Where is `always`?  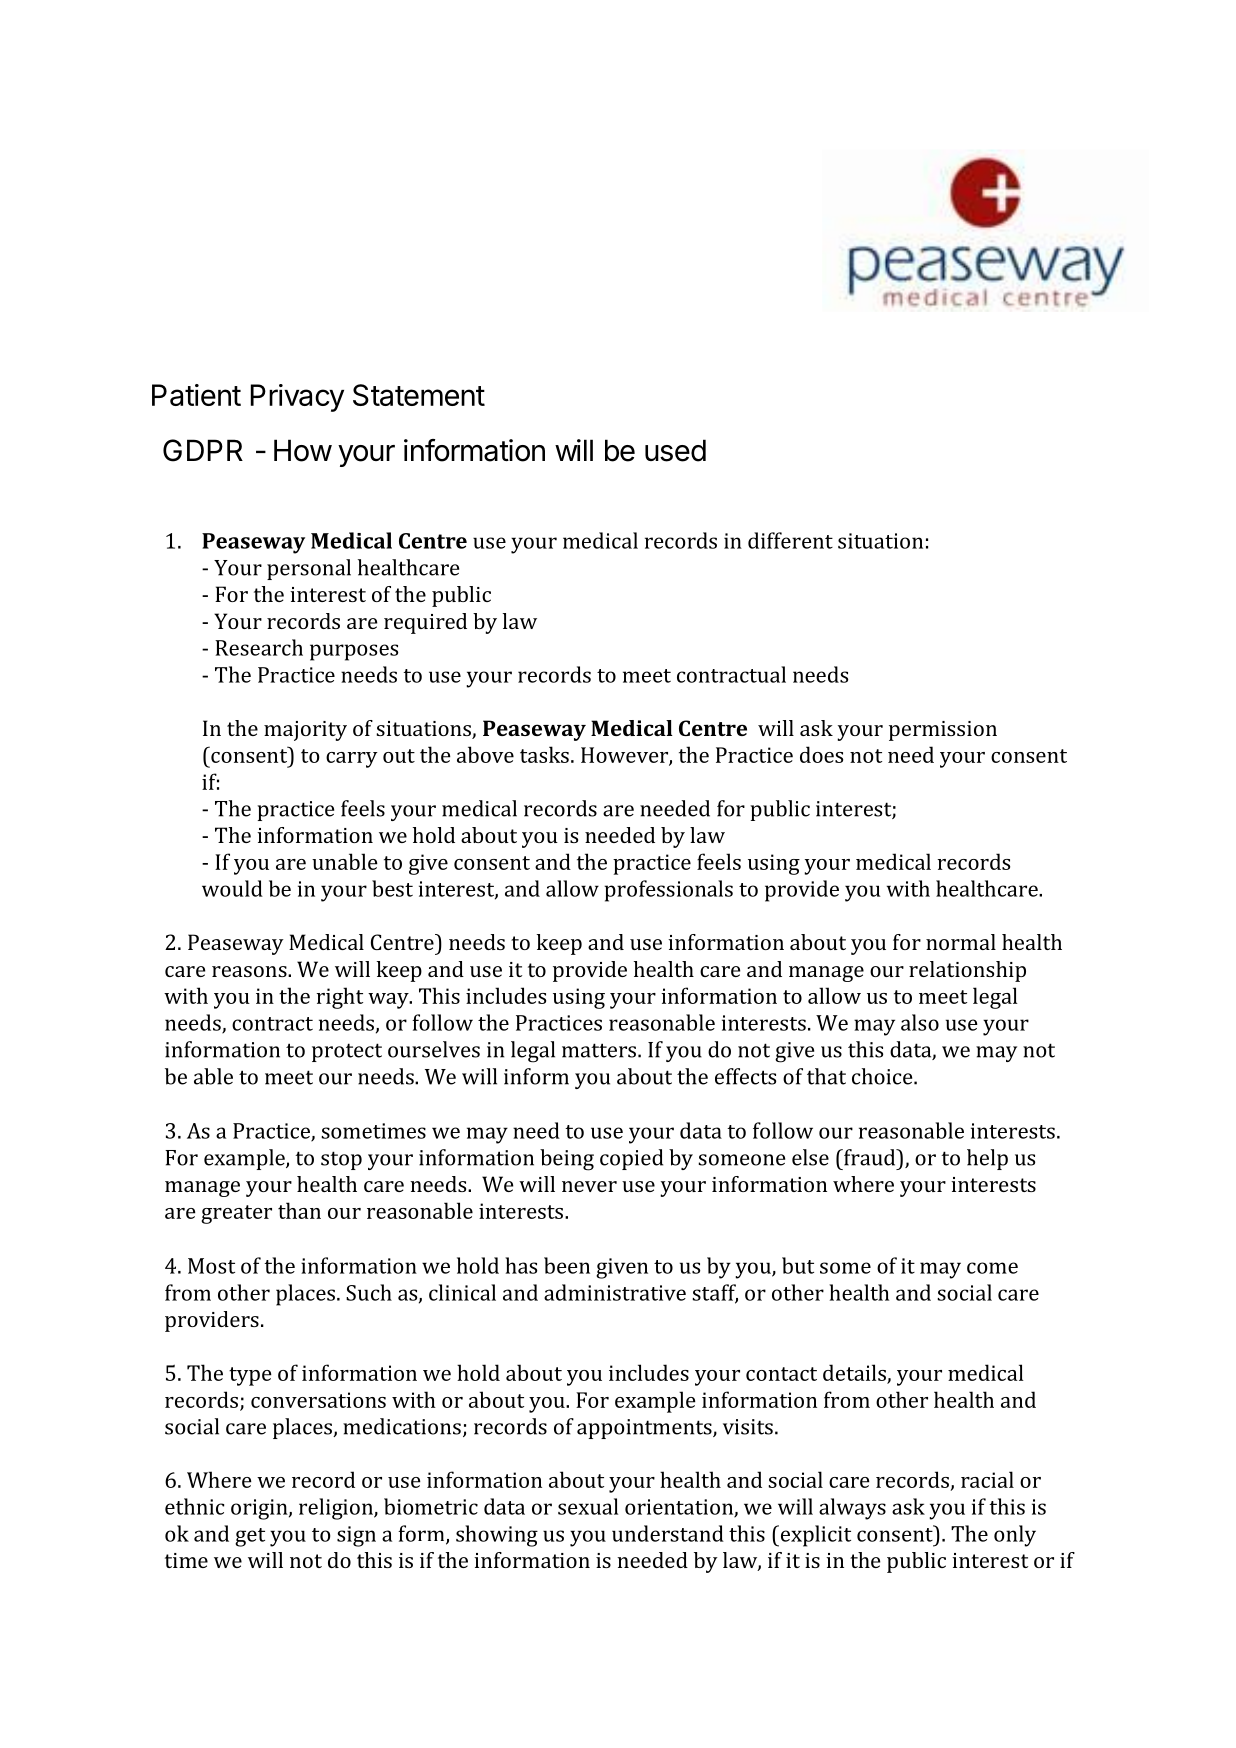 always is located at coordinates (852, 1509).
